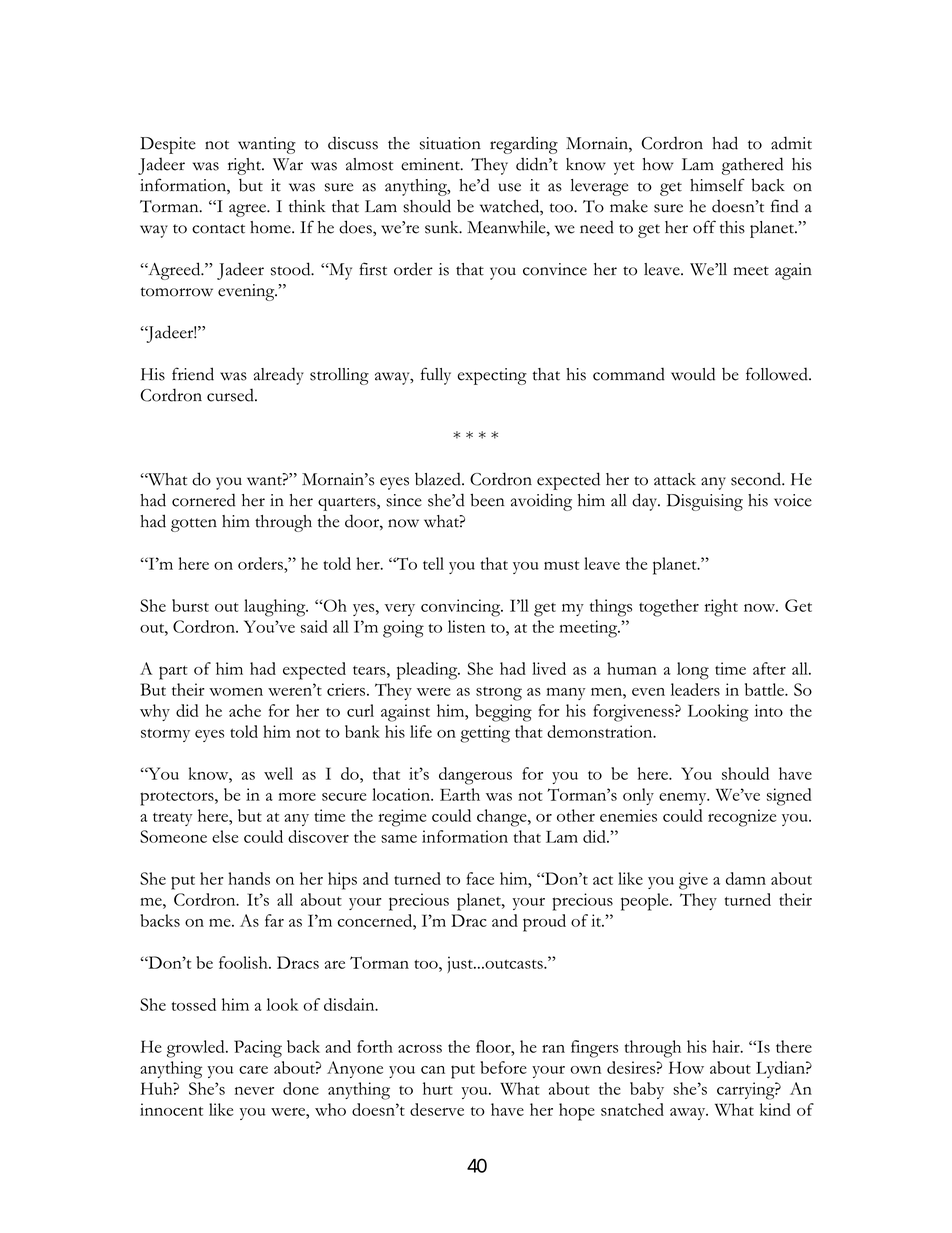 The height and width of the screenshot is (1233, 952). What do you see at coordinates (727, 1046) in the screenshot?
I see `hair` at bounding box center [727, 1046].
